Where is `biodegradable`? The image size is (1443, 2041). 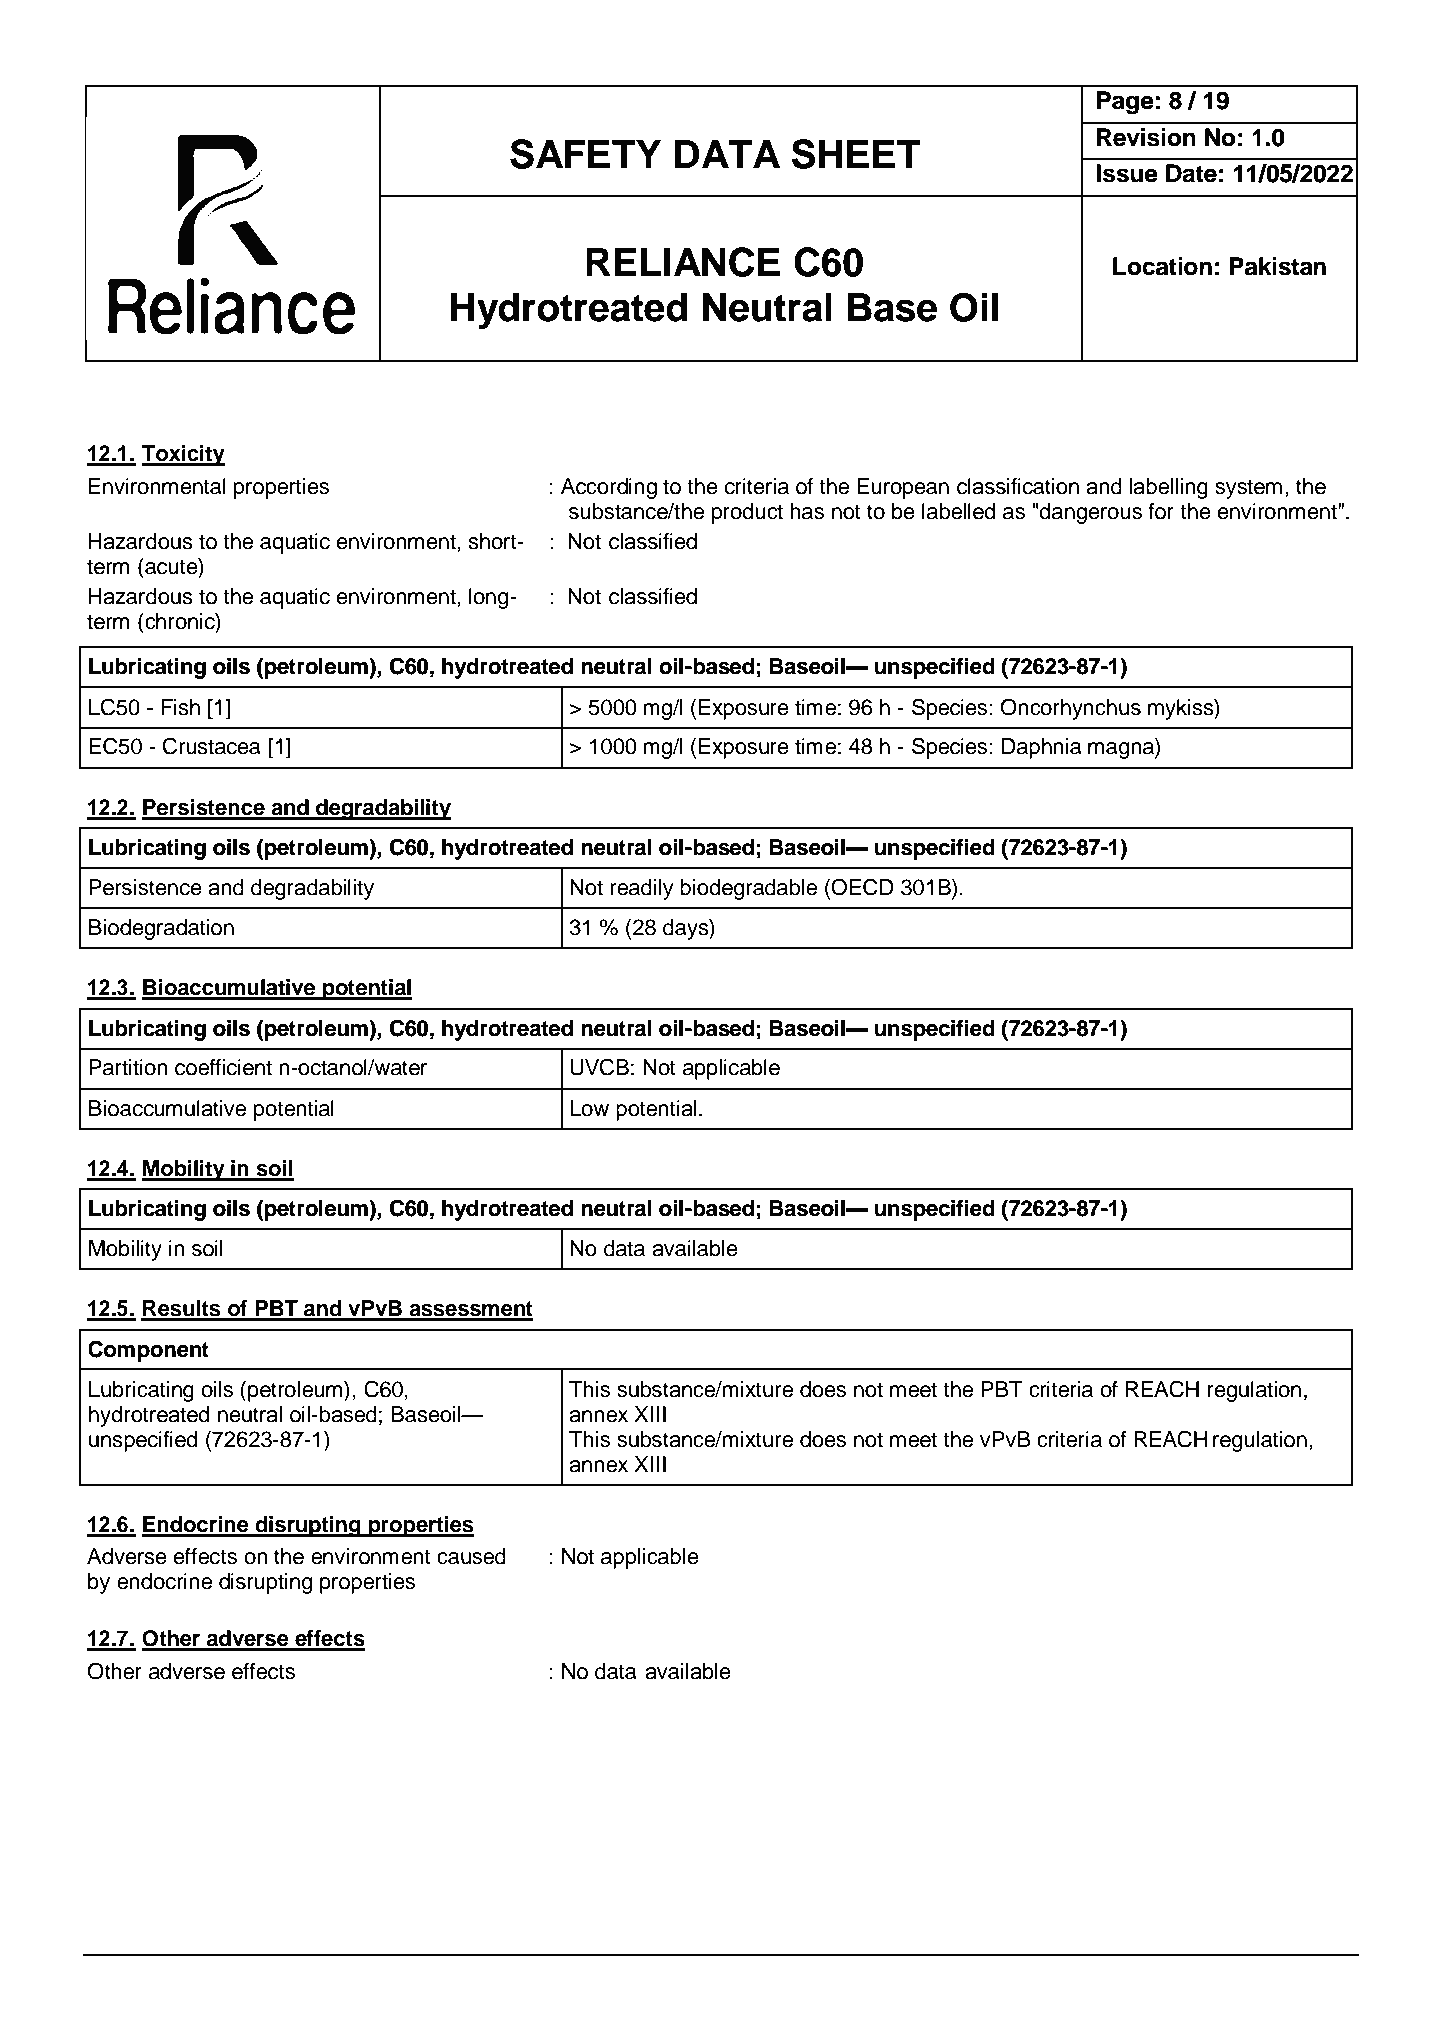
biodegradable is located at coordinates (748, 889).
